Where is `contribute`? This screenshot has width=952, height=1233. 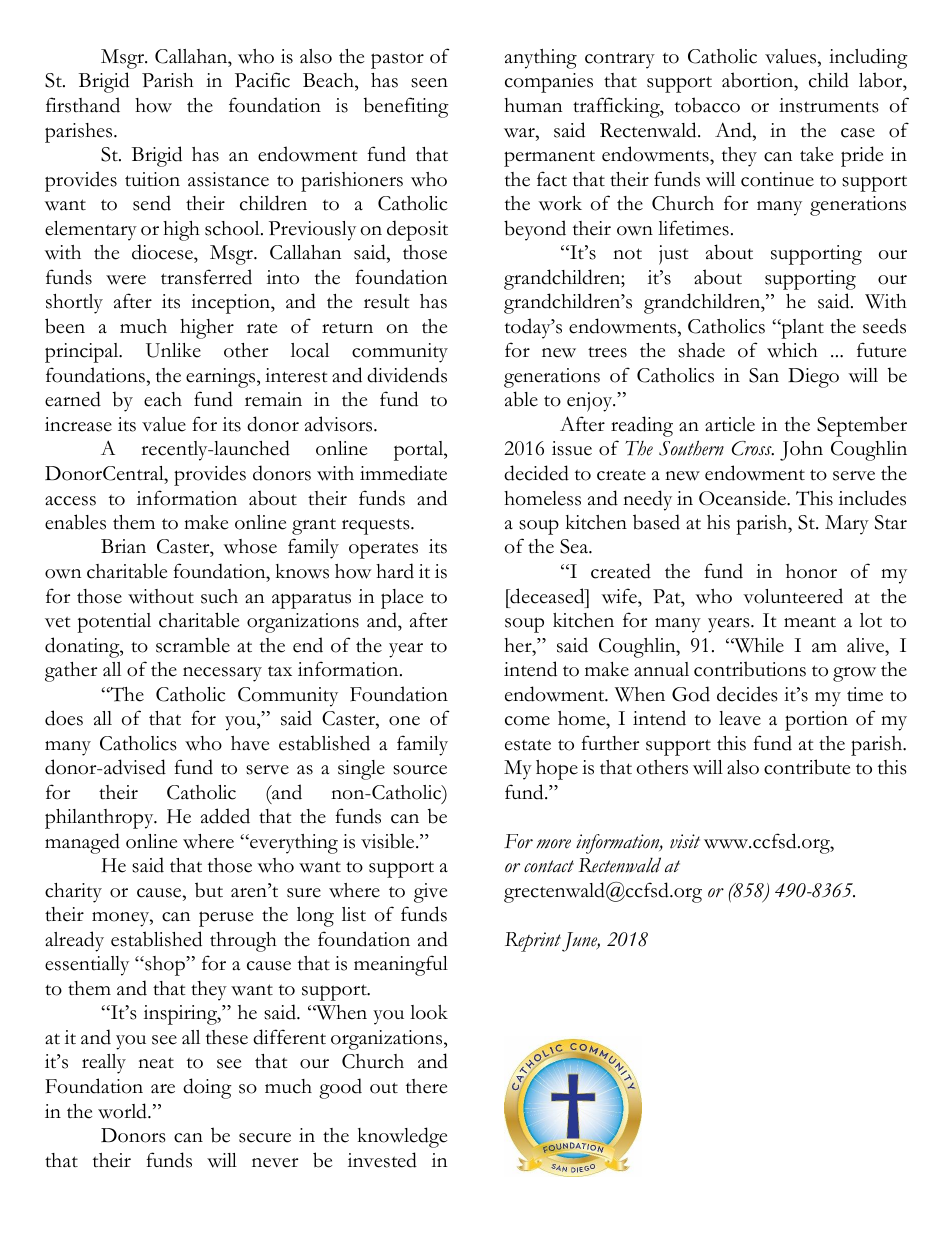 contribute is located at coordinates (807, 767).
